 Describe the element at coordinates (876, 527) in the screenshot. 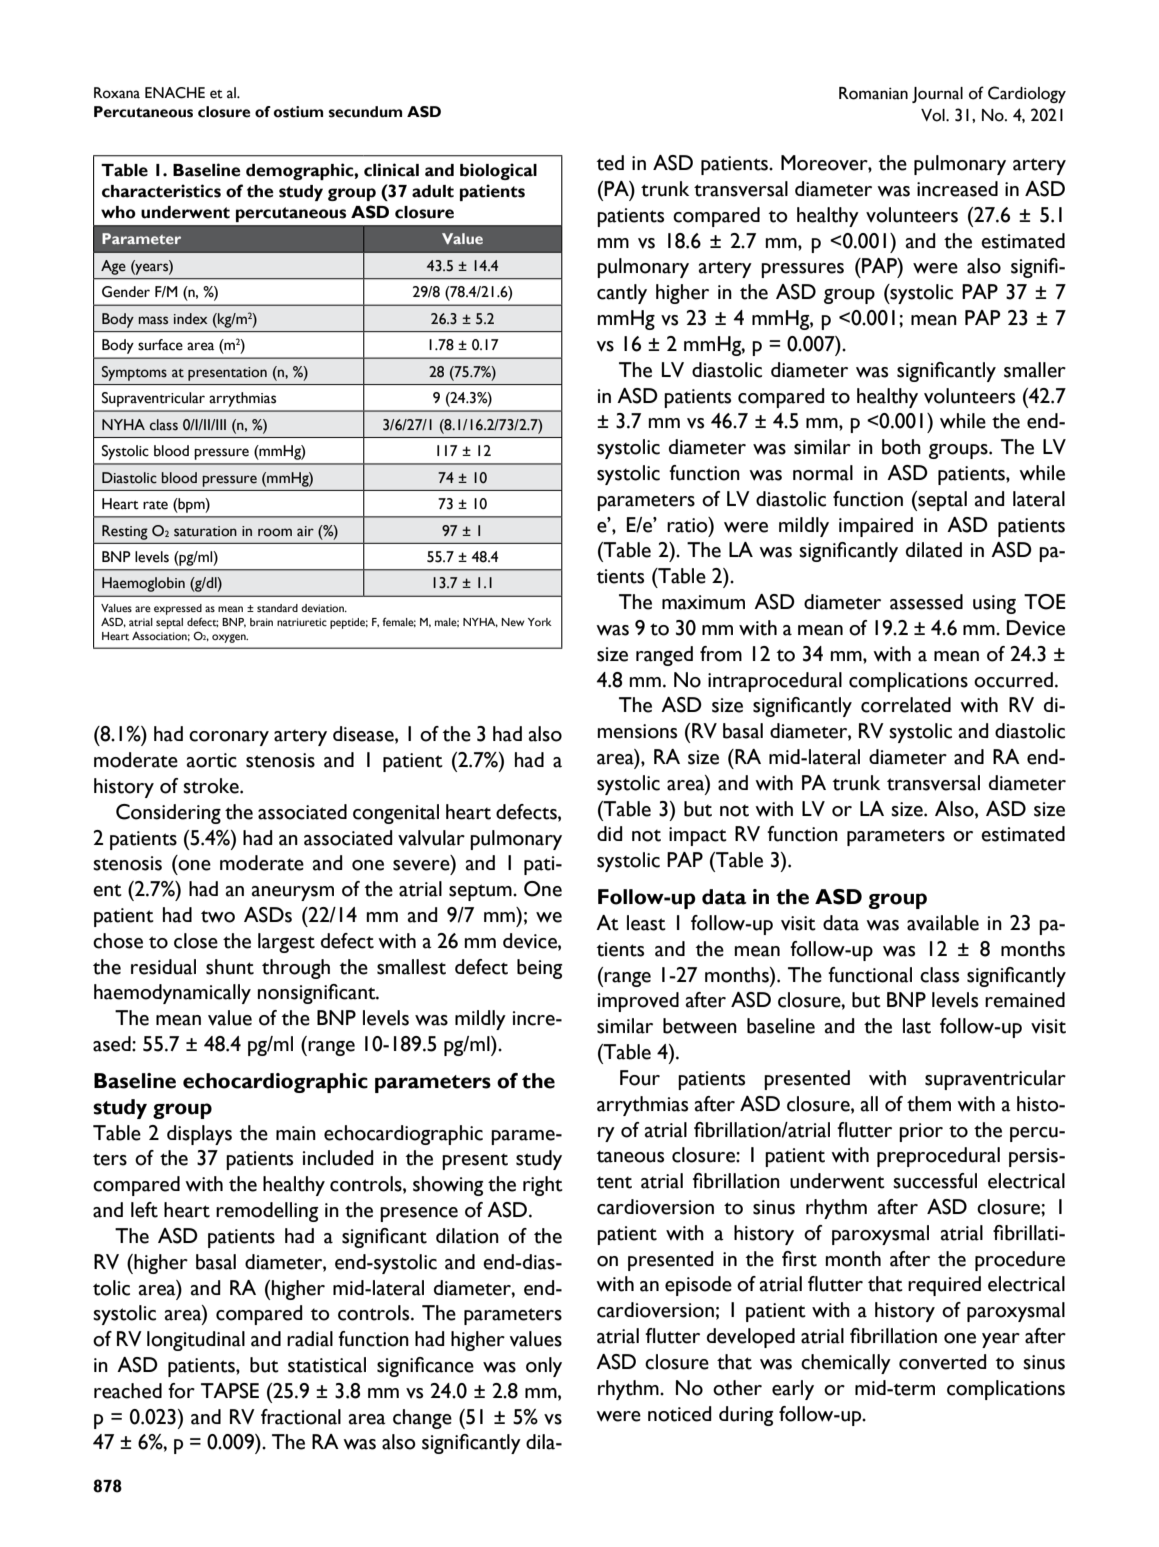

I see `impaired` at that location.
